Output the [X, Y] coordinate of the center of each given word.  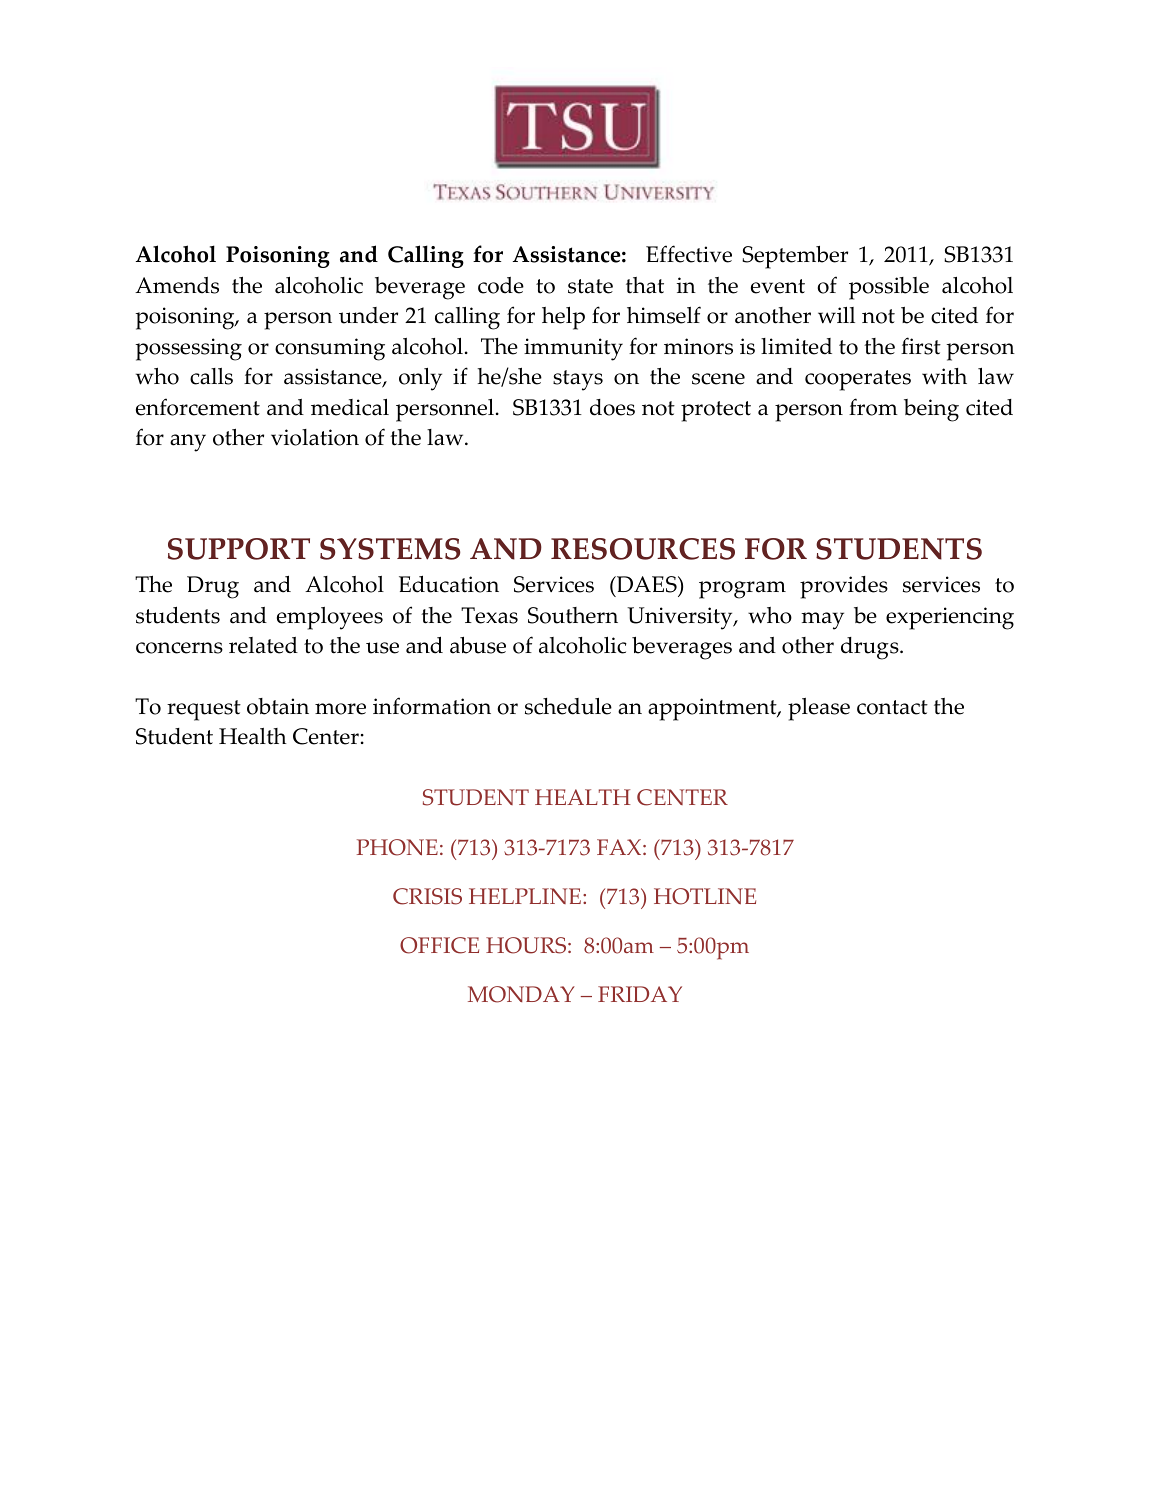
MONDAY [521, 994]
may [822, 621]
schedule [568, 706]
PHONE [397, 847]
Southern [573, 615]
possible [889, 288]
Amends [177, 285]
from [873, 407]
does [612, 407]
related [263, 645]
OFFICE [439, 945]
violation [315, 437]
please [819, 709]
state [590, 286]
